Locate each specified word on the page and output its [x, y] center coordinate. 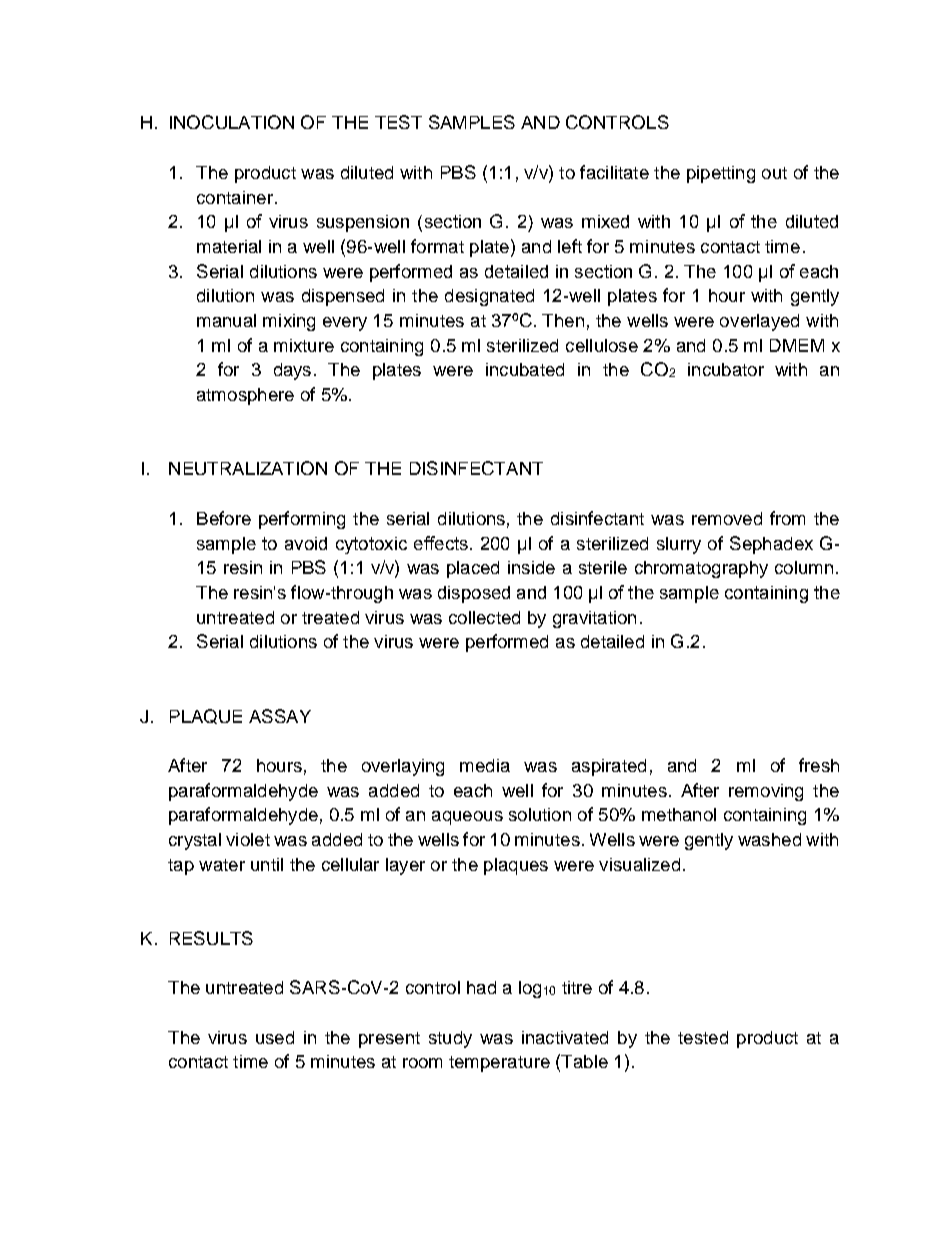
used [275, 1037]
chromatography [701, 569]
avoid [306, 543]
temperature [499, 1064]
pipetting [721, 174]
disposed [474, 594]
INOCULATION [232, 122]
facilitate [614, 172]
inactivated [565, 1037]
